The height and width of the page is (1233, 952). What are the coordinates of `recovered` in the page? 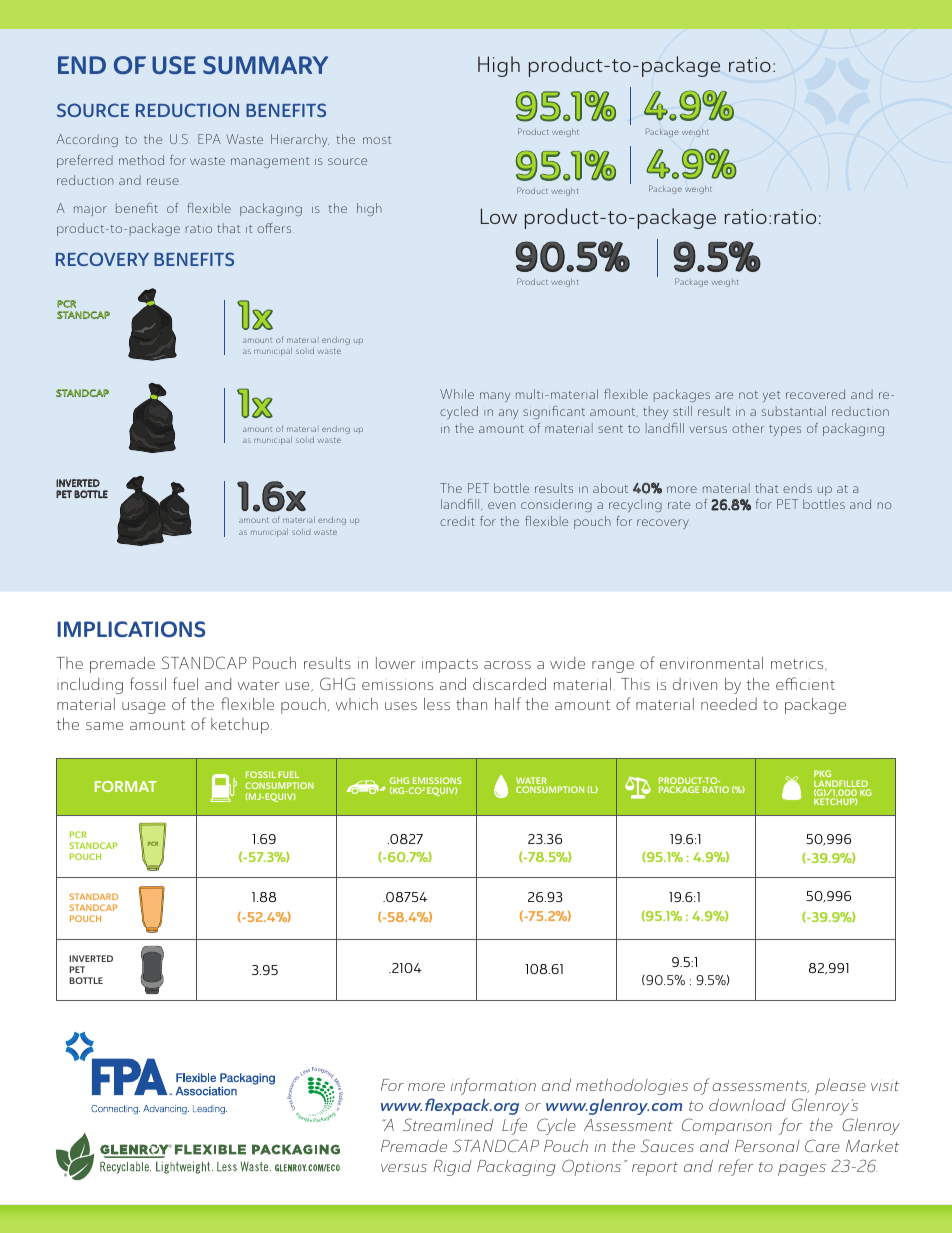 It's located at (815, 394).
